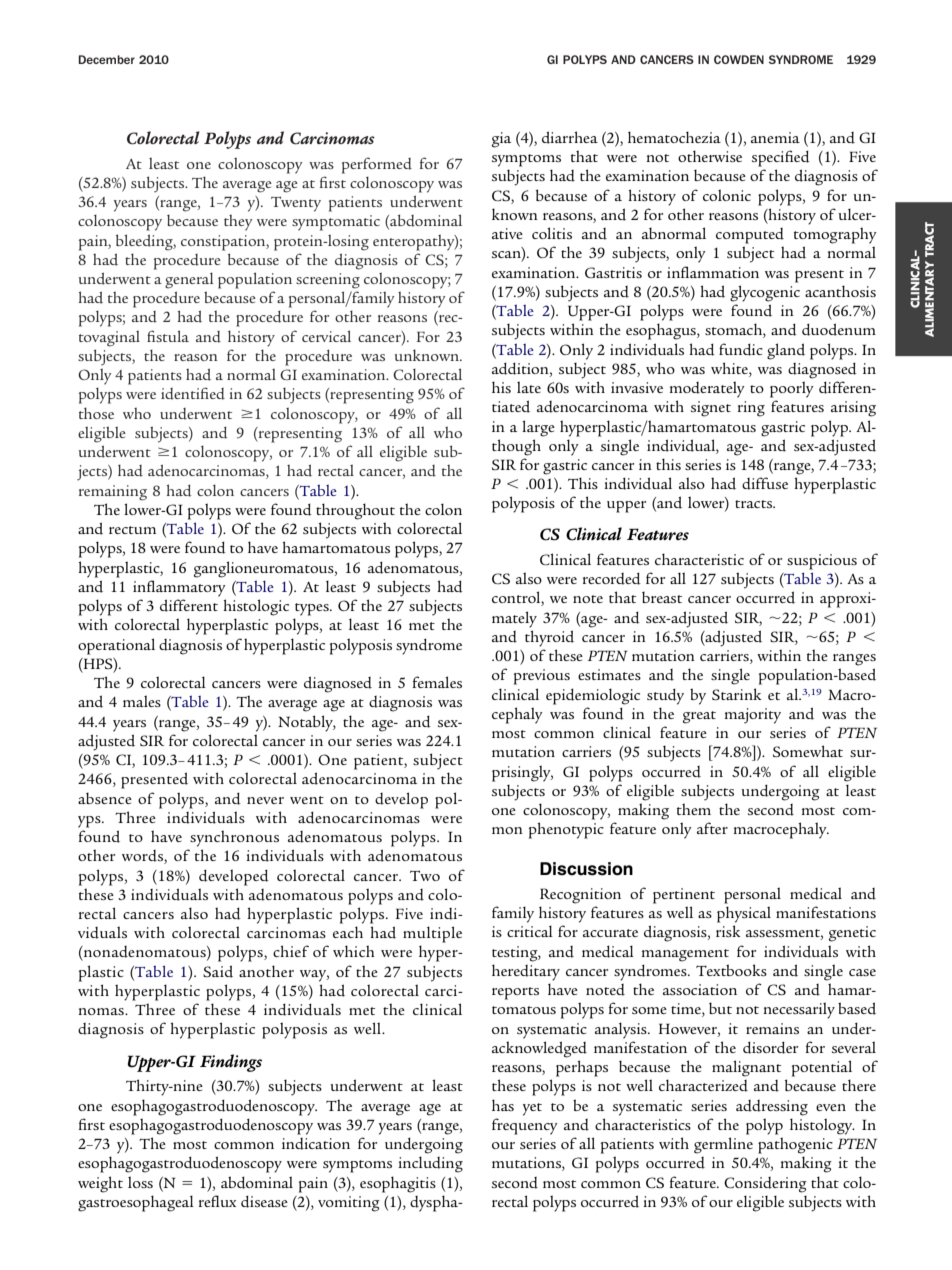  I want to click on including, so click(430, 1164).
